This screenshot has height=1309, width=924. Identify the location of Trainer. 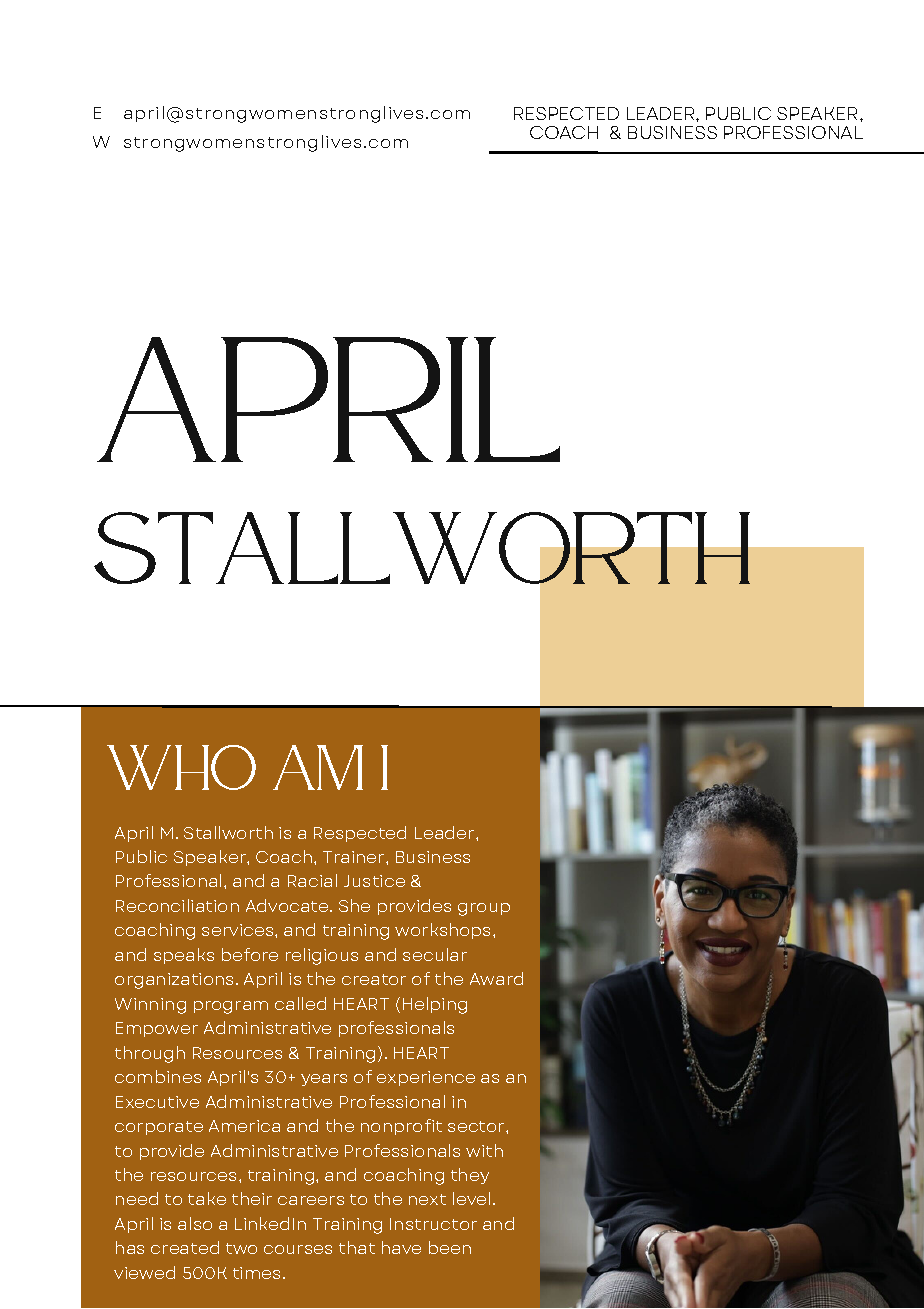
(355, 857).
